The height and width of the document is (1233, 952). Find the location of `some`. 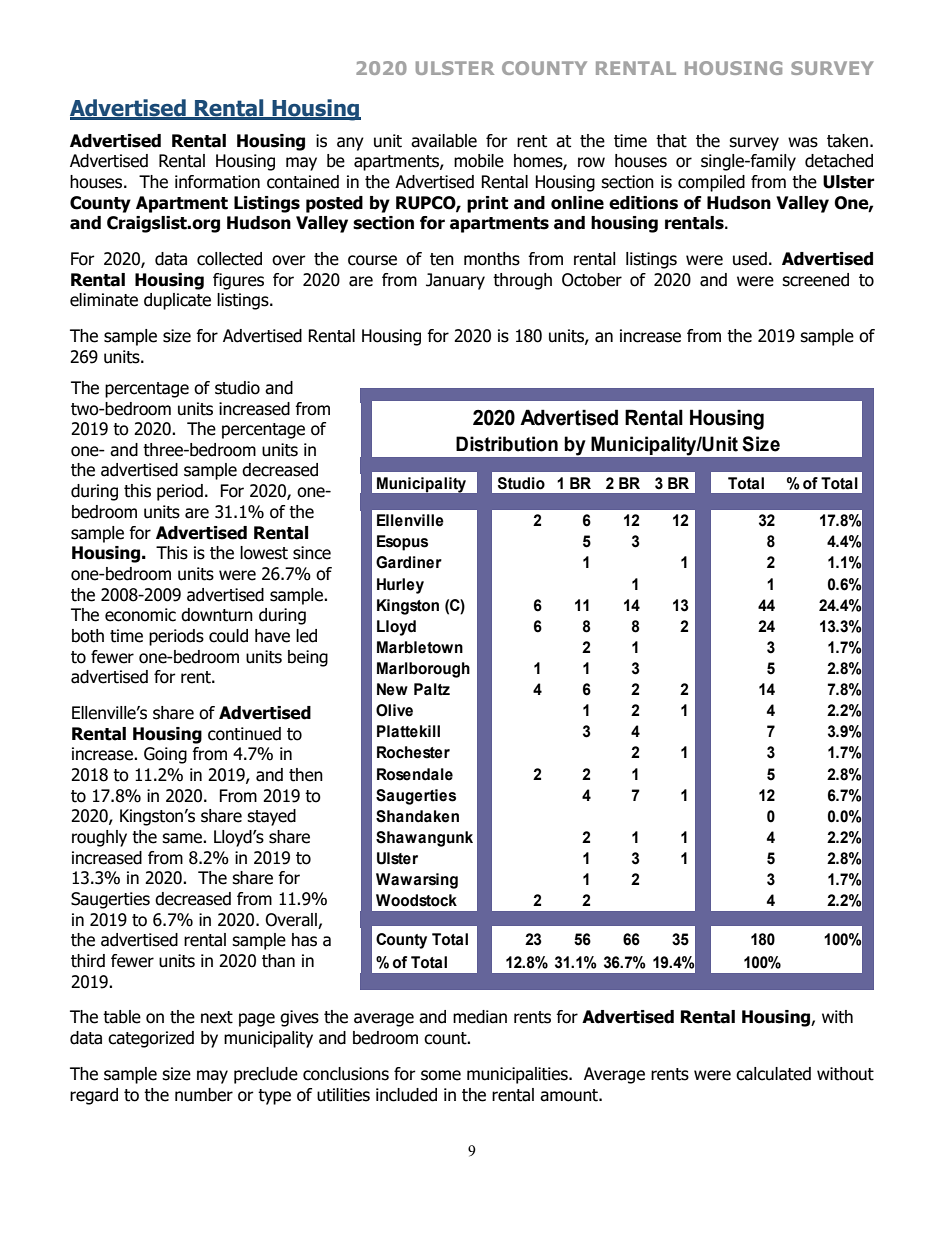

some is located at coordinates (441, 1075).
